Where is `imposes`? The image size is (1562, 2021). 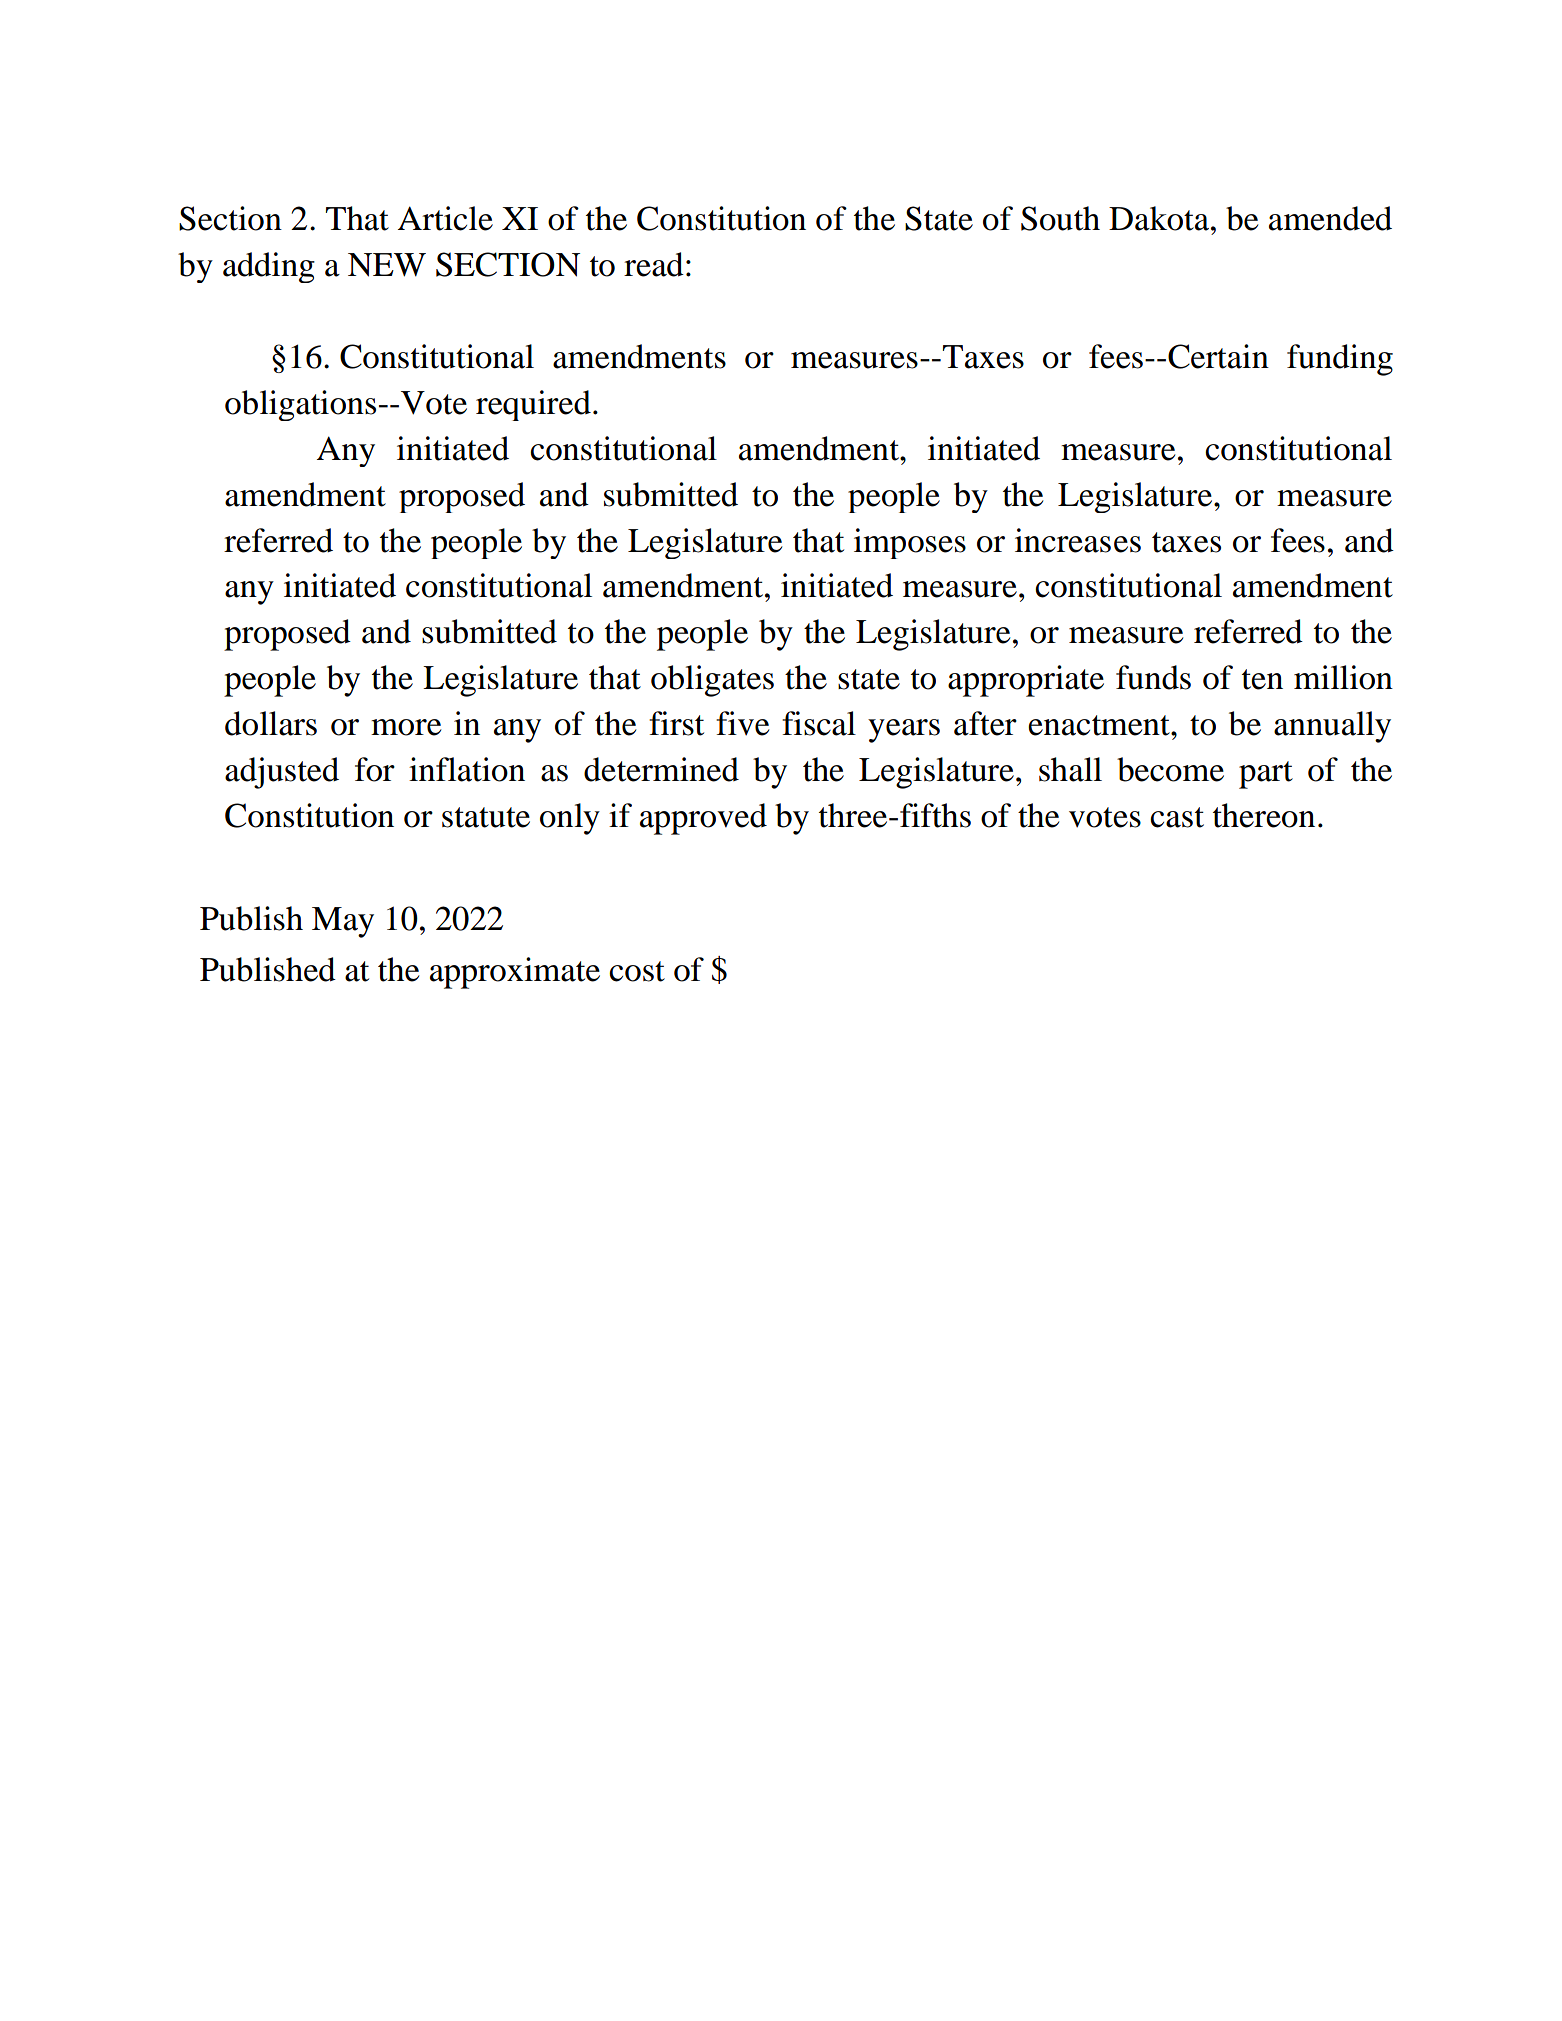
imposes is located at coordinates (910, 543).
